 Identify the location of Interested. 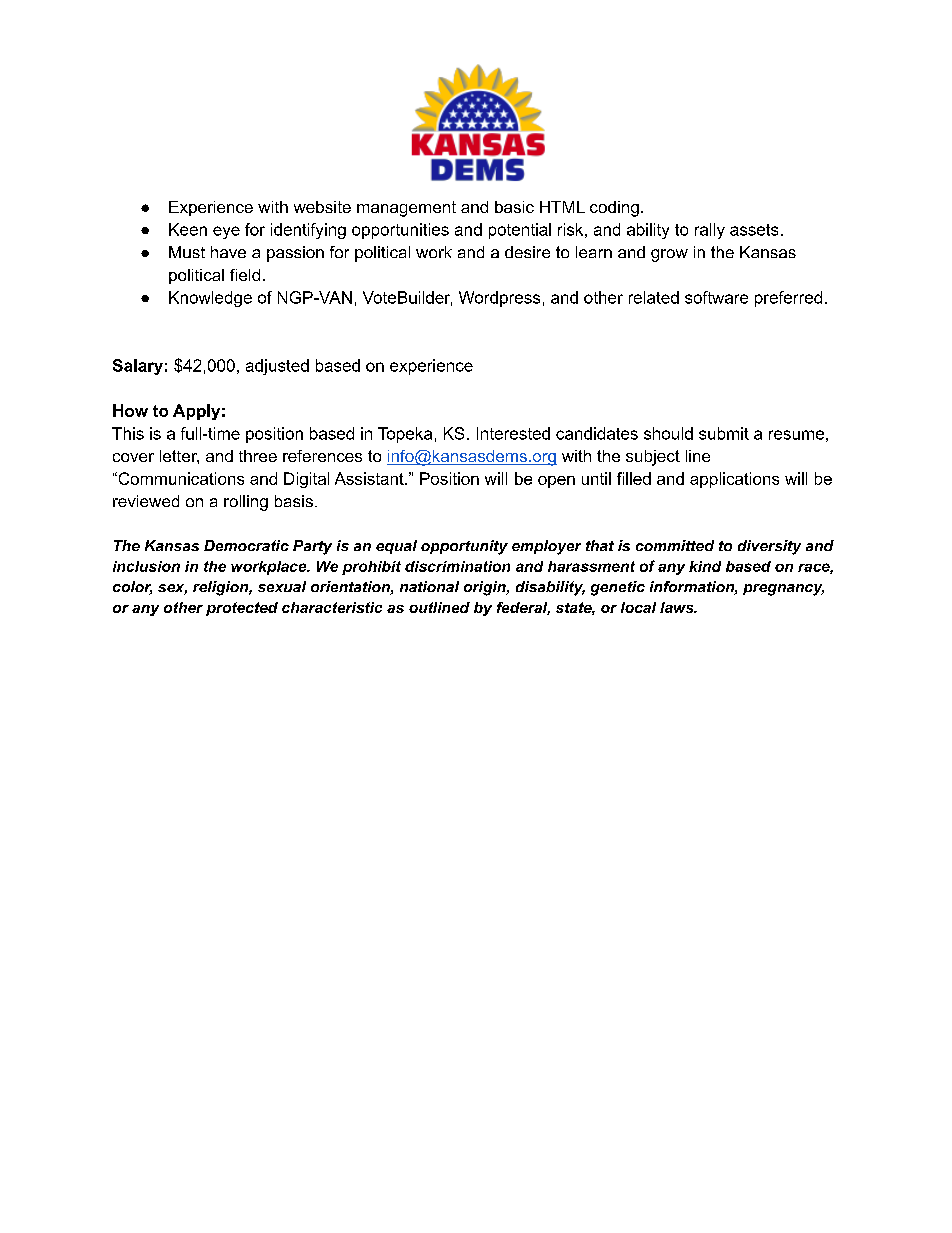
(513, 433).
